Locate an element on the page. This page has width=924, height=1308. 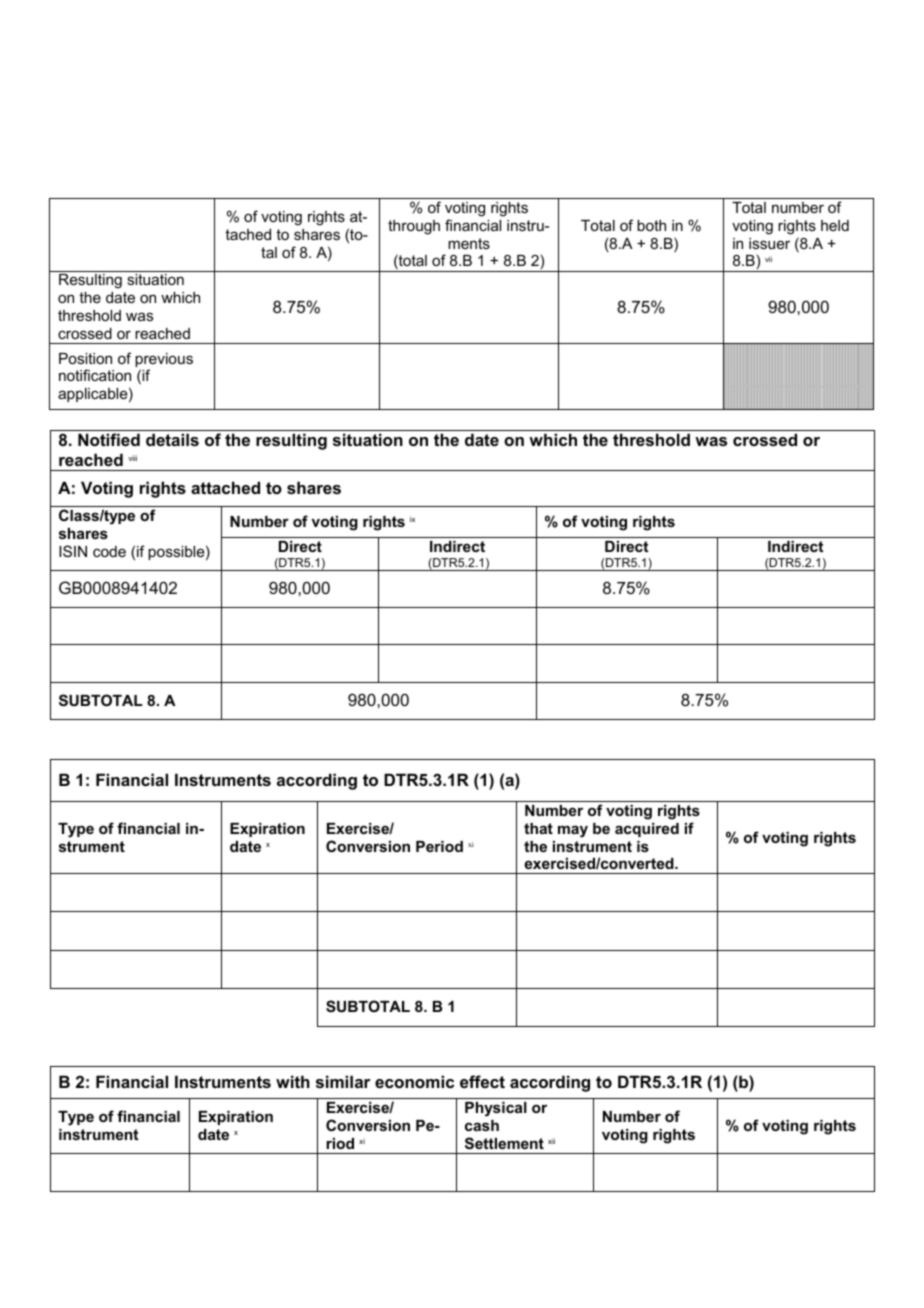
with is located at coordinates (293, 1081).
